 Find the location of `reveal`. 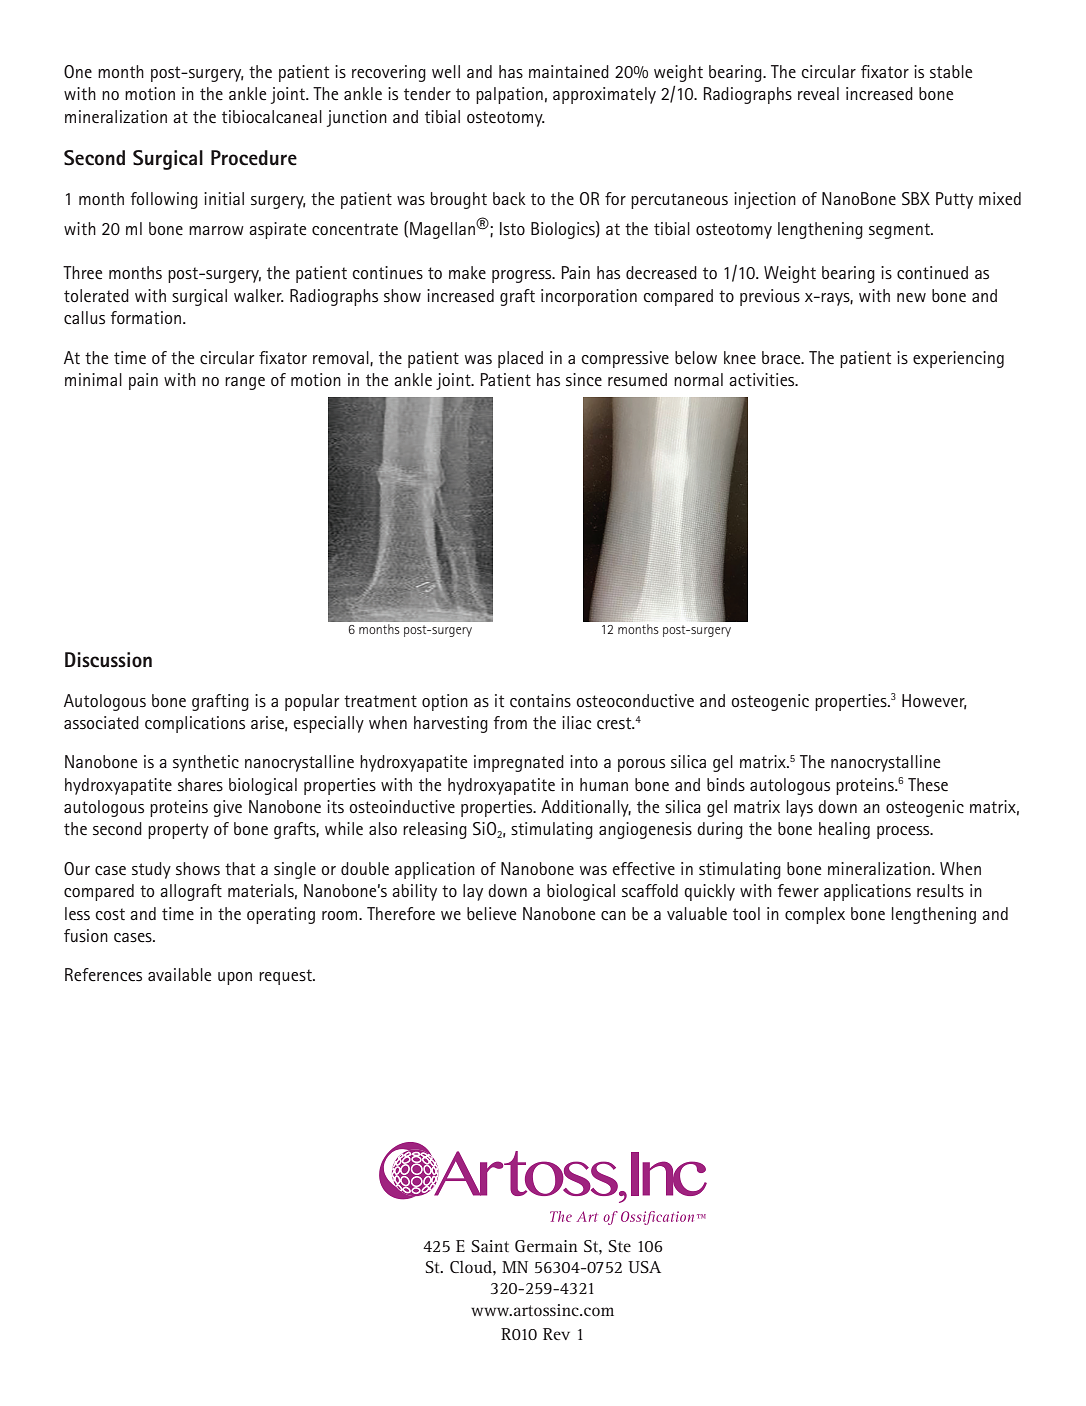

reveal is located at coordinates (818, 93).
